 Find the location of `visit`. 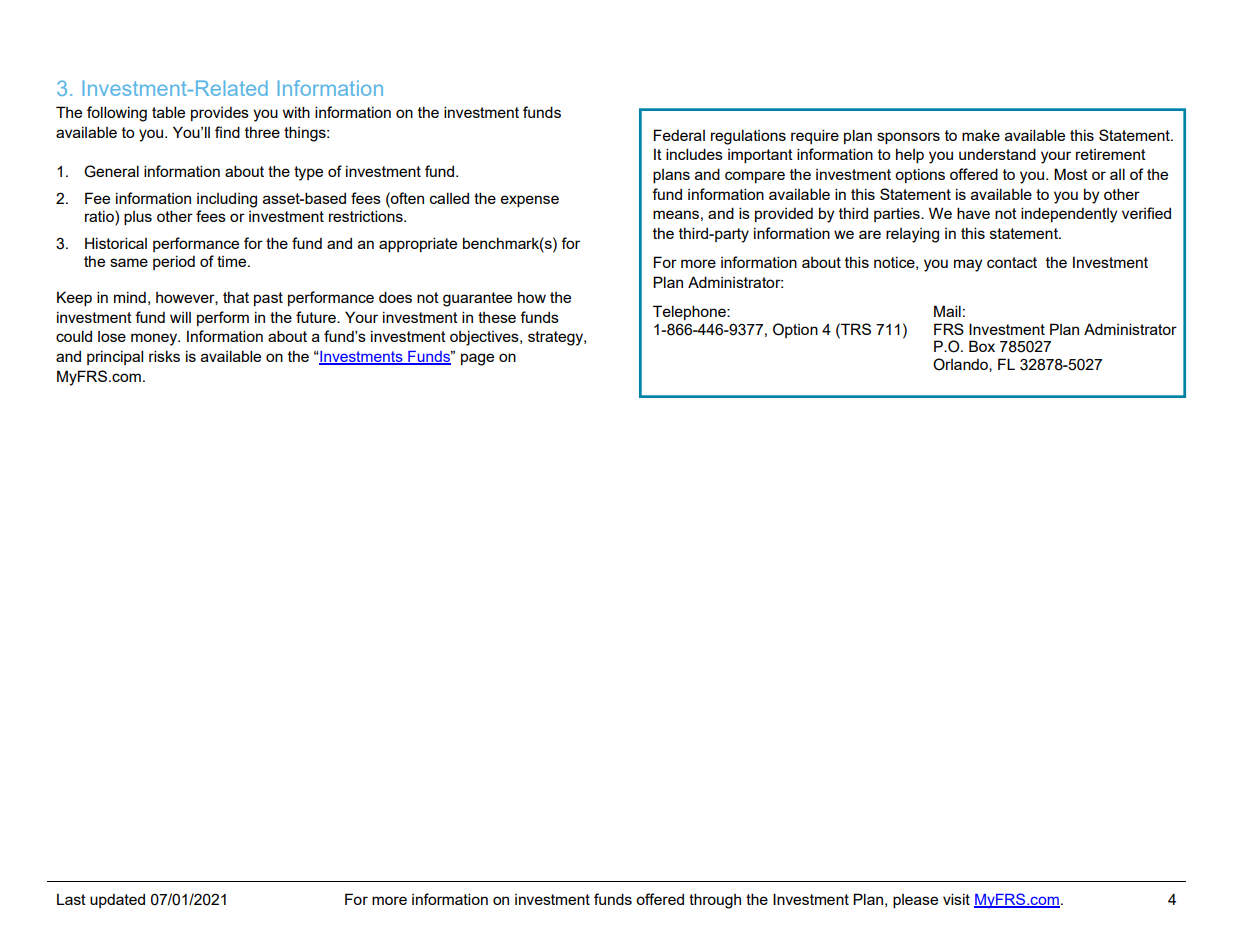

visit is located at coordinates (956, 899).
